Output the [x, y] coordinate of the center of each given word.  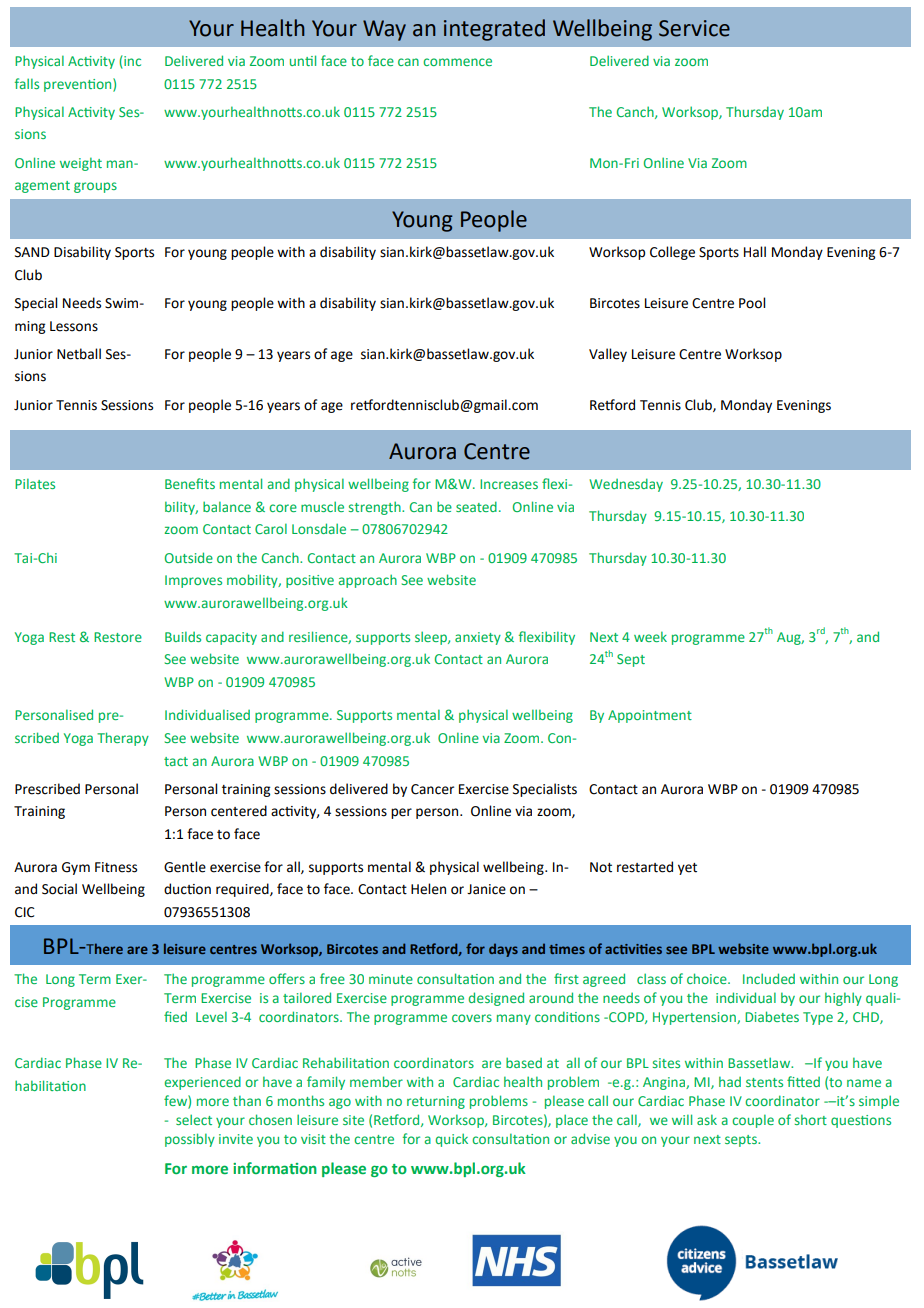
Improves [193, 581]
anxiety [478, 638]
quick [452, 1140]
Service [694, 28]
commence [457, 62]
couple [753, 1121]
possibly [190, 1140]
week [650, 636]
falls [27, 83]
